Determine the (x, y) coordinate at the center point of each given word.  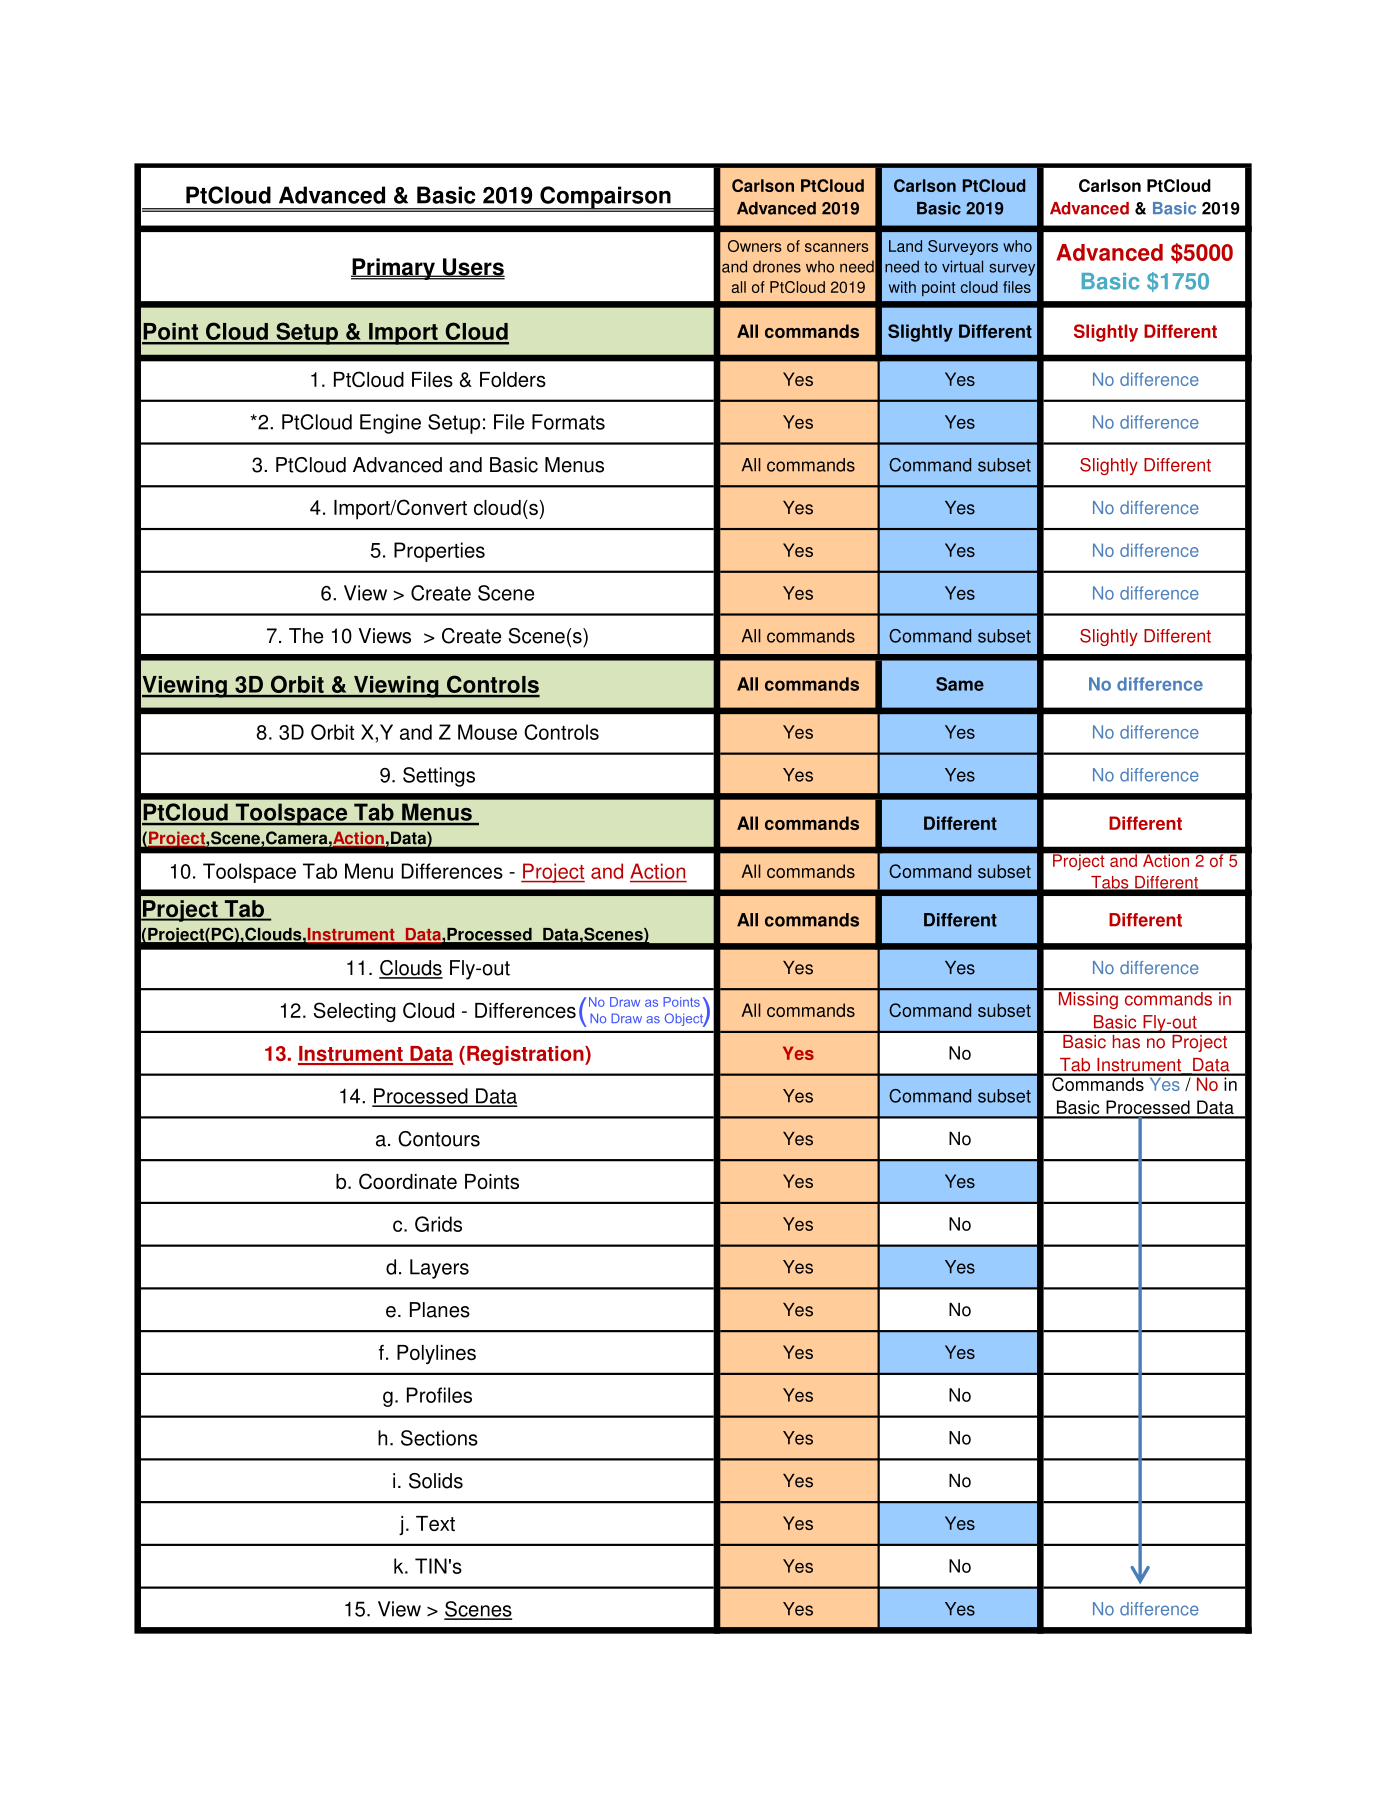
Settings (439, 777)
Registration (526, 1055)
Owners (755, 246)
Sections (439, 1438)
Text (435, 1523)
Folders (513, 379)
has (1126, 1040)
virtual (962, 266)
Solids (436, 1481)
